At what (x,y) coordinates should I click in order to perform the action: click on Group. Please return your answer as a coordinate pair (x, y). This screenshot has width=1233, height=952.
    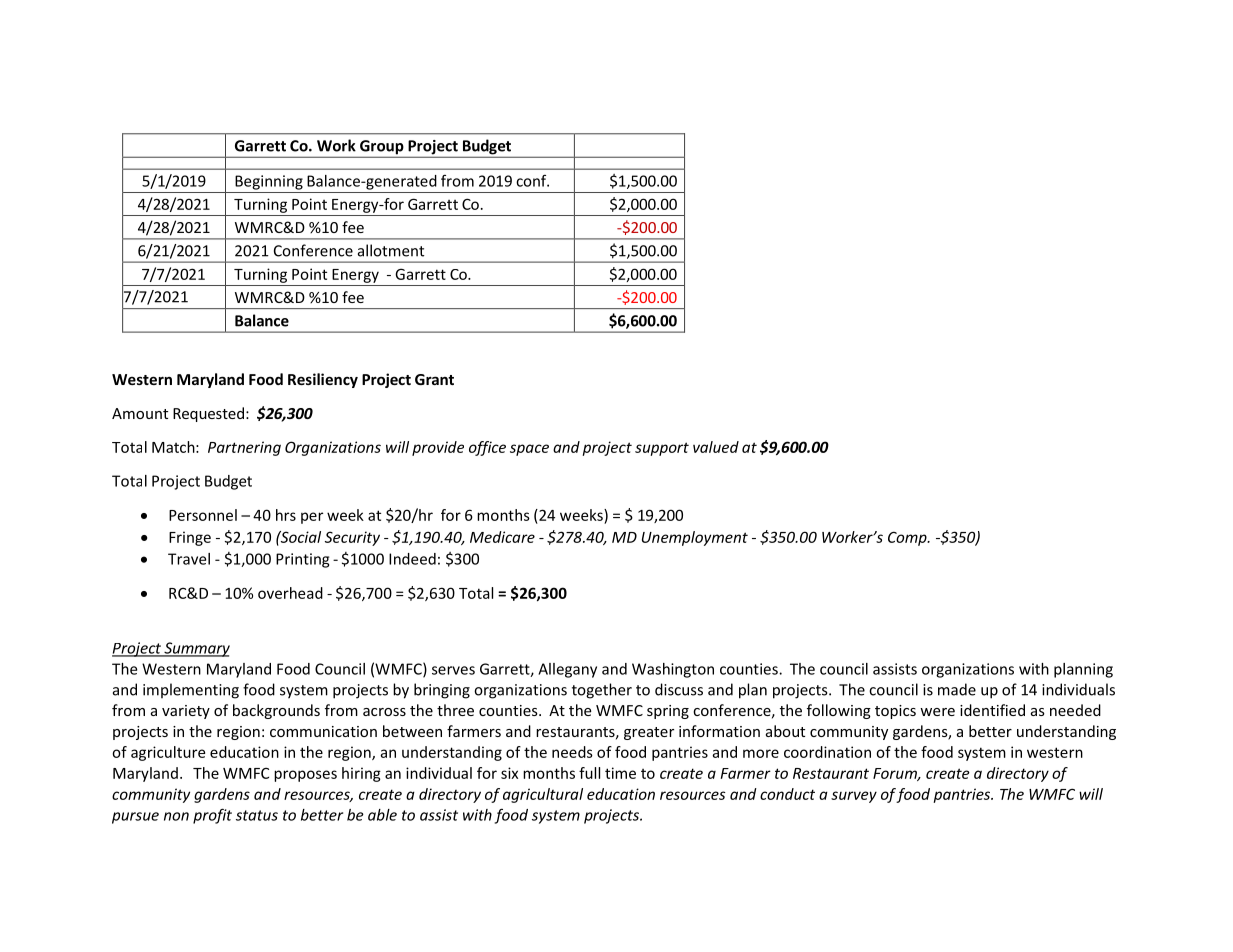
    Looking at the image, I should click on (382, 148).
